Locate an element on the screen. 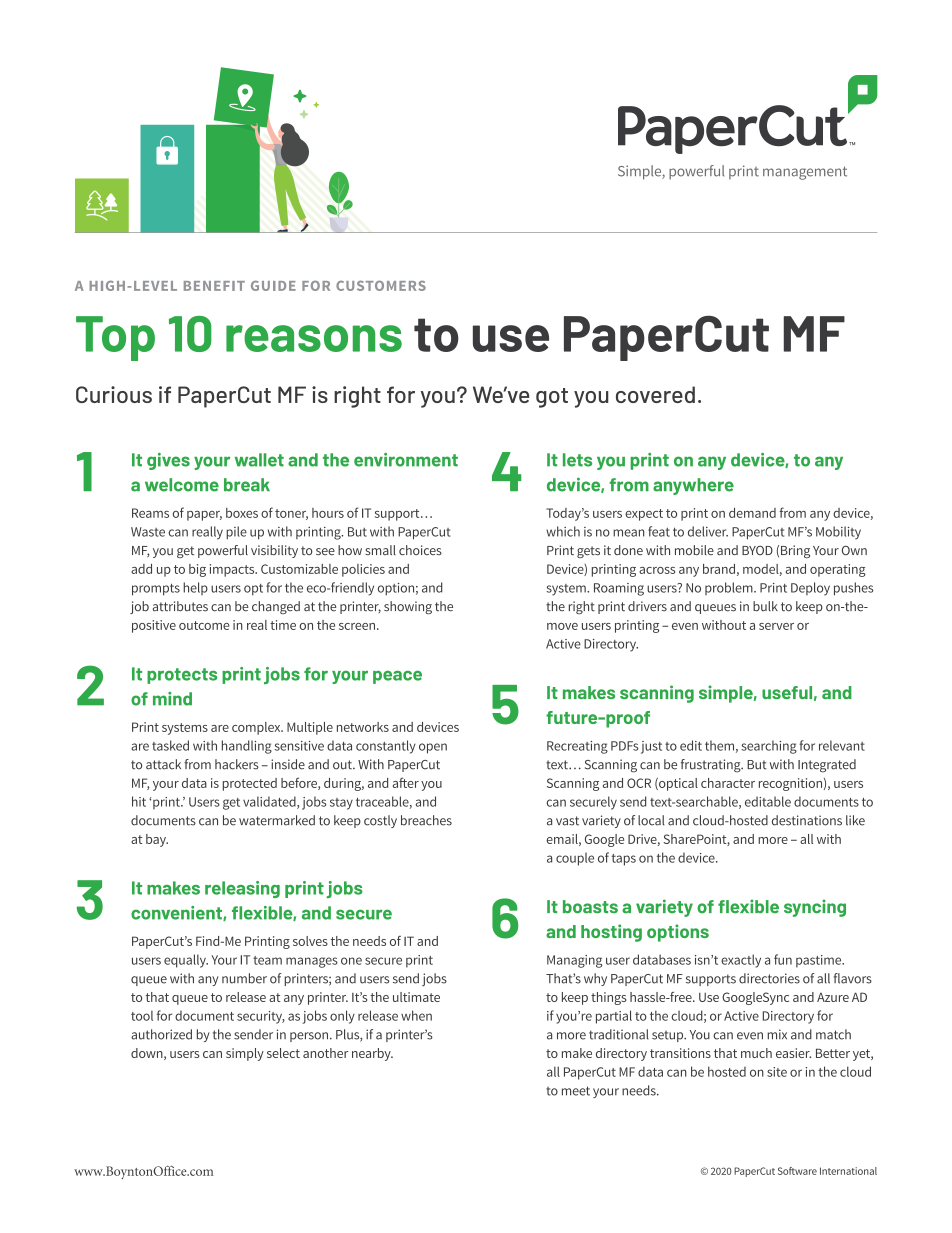 The image size is (952, 1233). CUSTOMERS is located at coordinates (381, 285).
